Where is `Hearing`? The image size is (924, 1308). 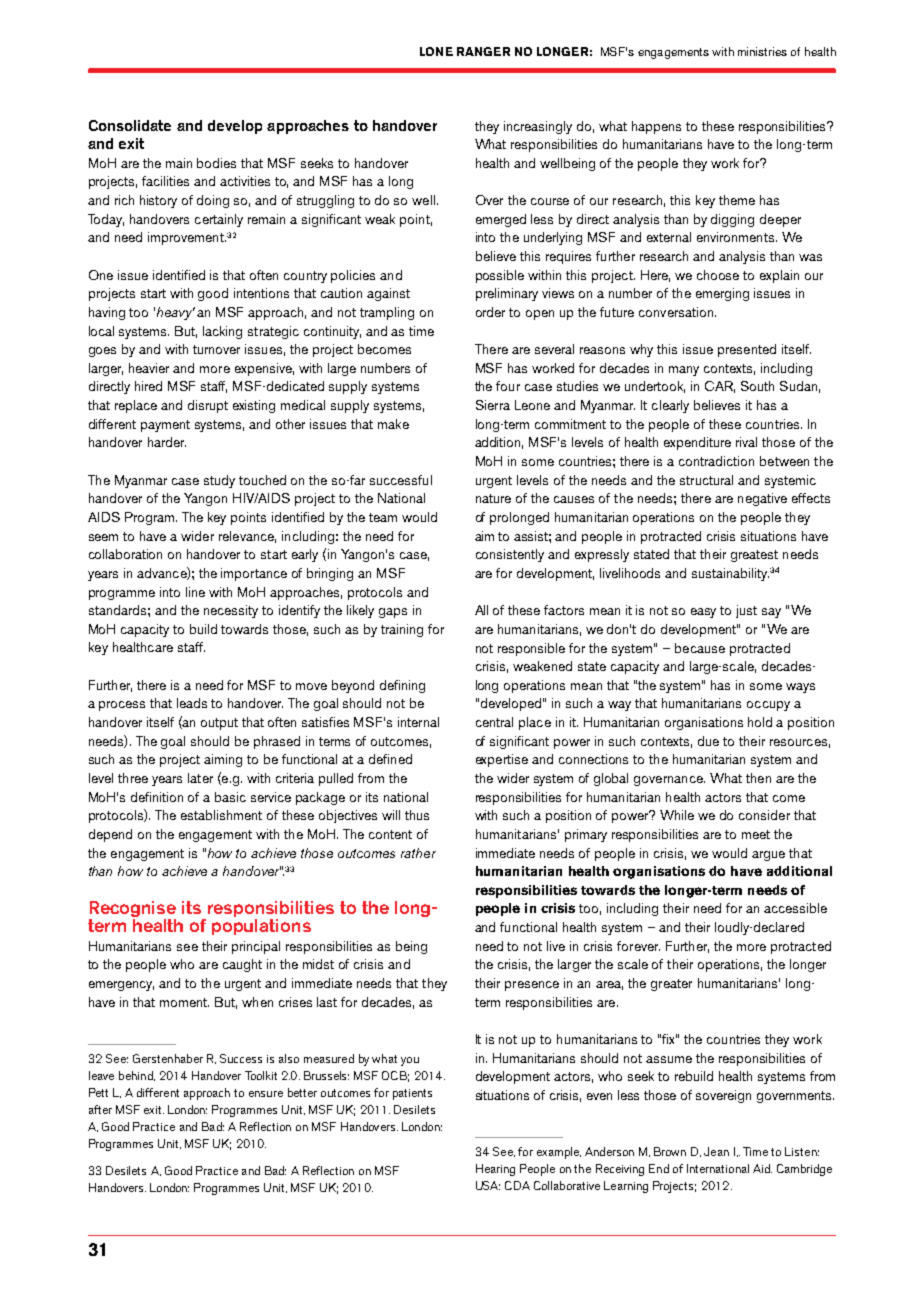 Hearing is located at coordinates (495, 1170).
